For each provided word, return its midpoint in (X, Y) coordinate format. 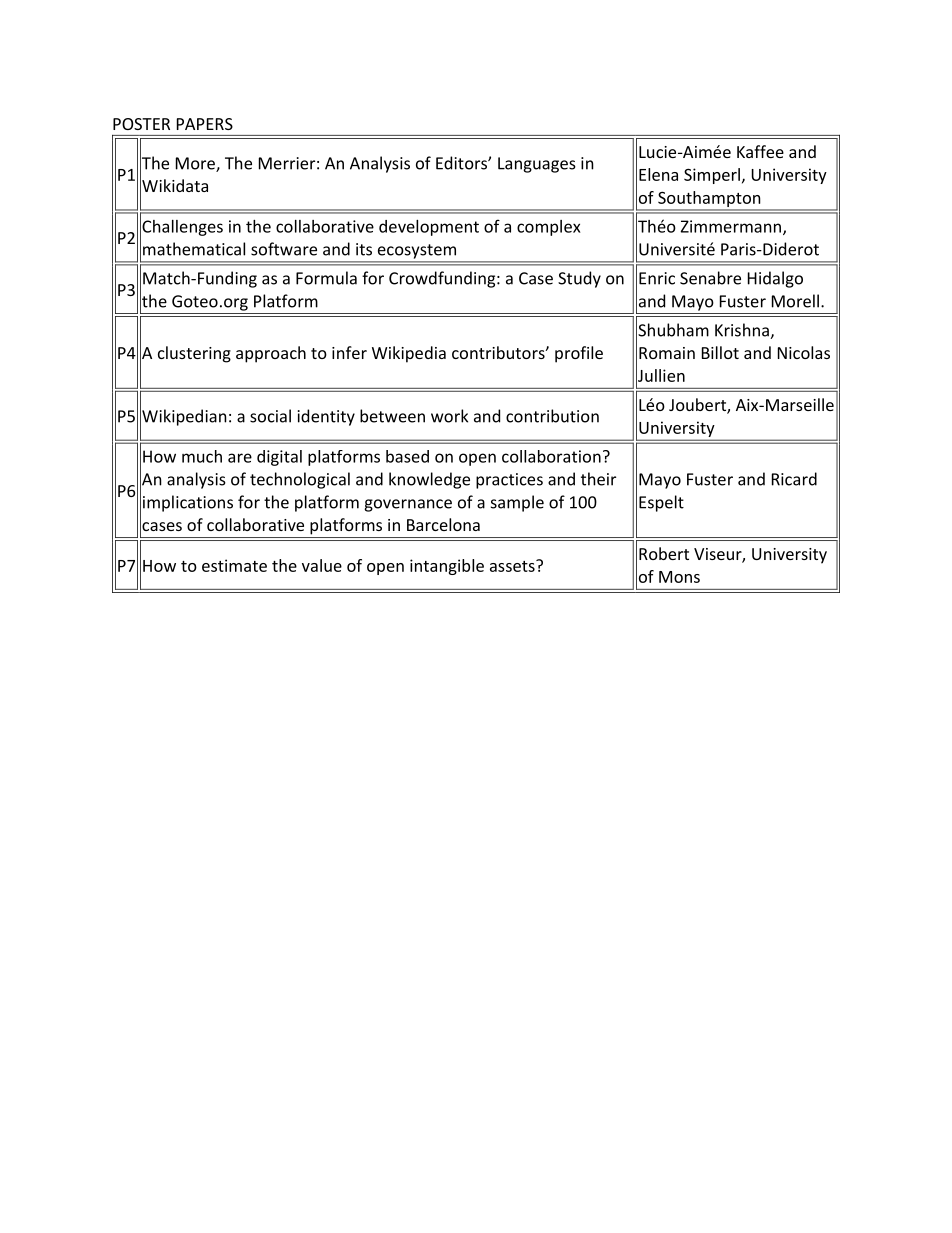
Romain (667, 353)
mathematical (194, 249)
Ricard (794, 479)
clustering (194, 354)
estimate (234, 565)
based (407, 456)
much (202, 456)
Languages (537, 165)
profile (579, 354)
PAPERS (205, 124)
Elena (658, 174)
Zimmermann (732, 227)
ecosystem (417, 251)
